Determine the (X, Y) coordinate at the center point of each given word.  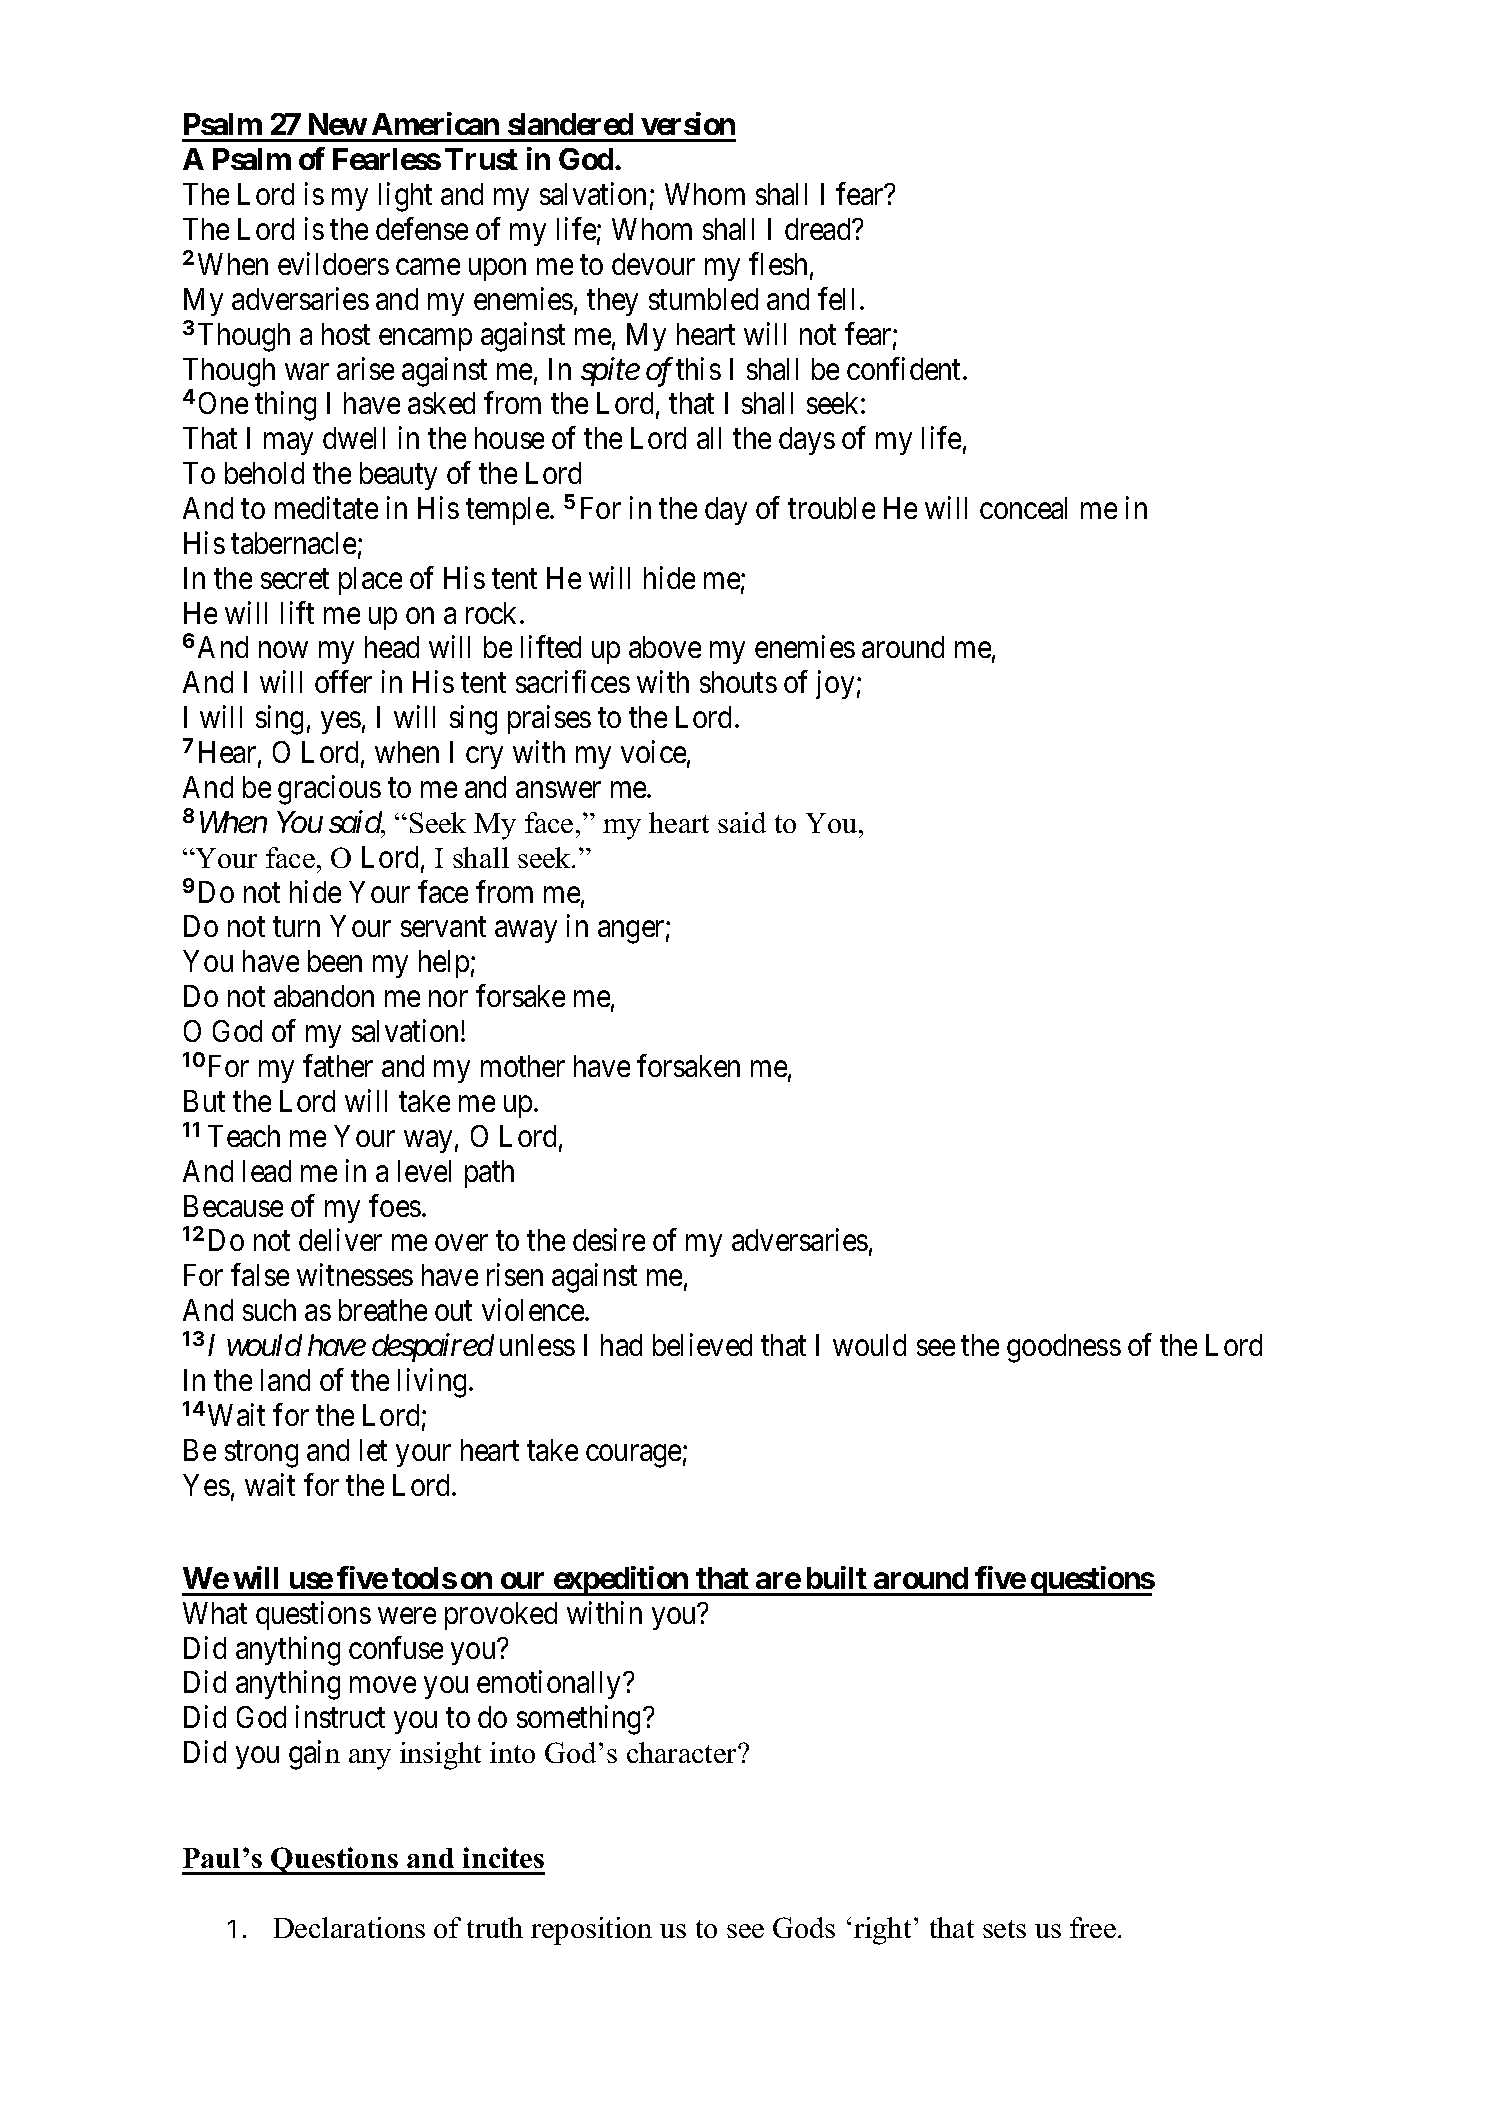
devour (653, 264)
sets (1004, 1929)
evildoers (333, 263)
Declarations (349, 1927)
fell (836, 298)
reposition (591, 1931)
